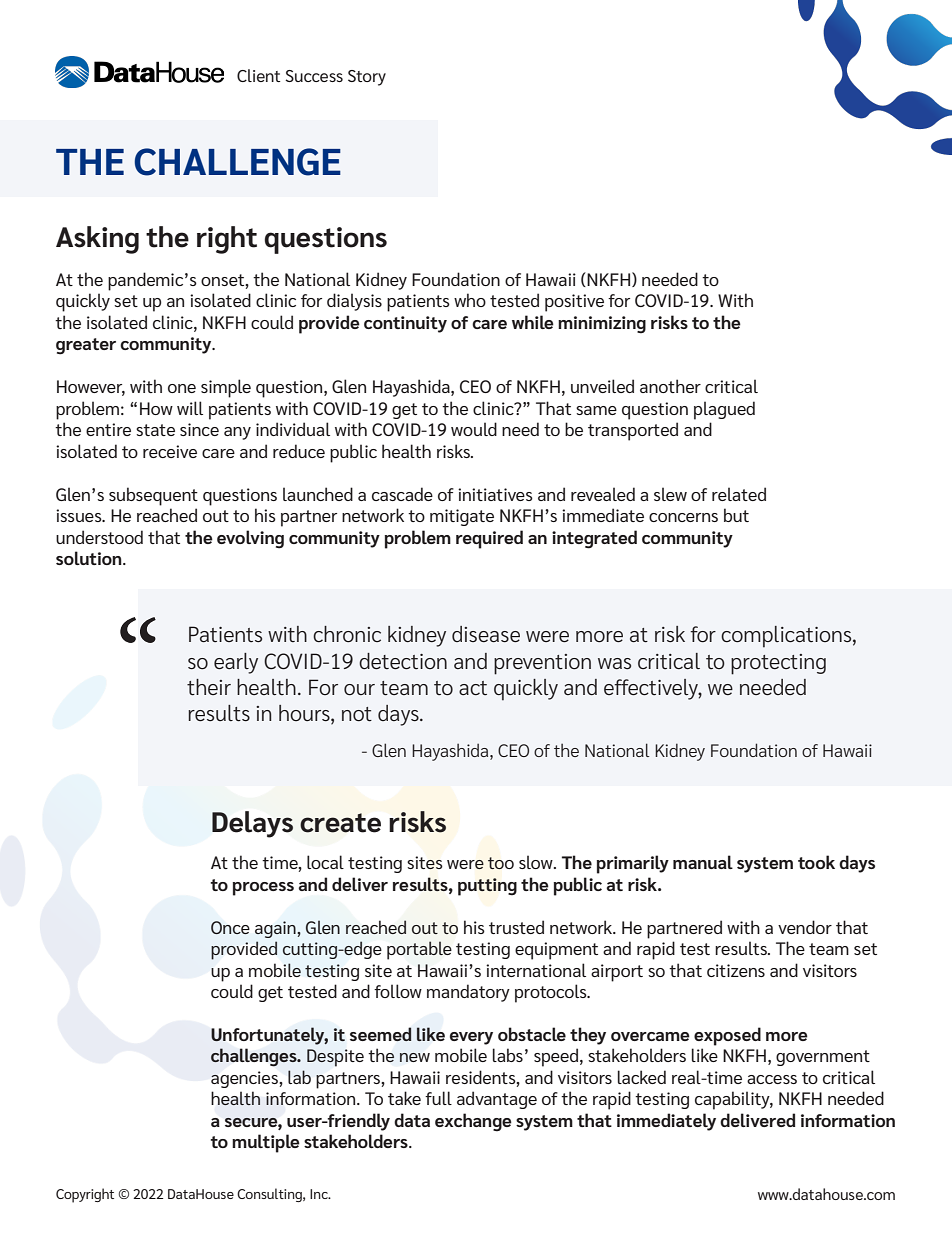 Image resolution: width=952 pixels, height=1233 pixels. I want to click on access, so click(772, 1079).
